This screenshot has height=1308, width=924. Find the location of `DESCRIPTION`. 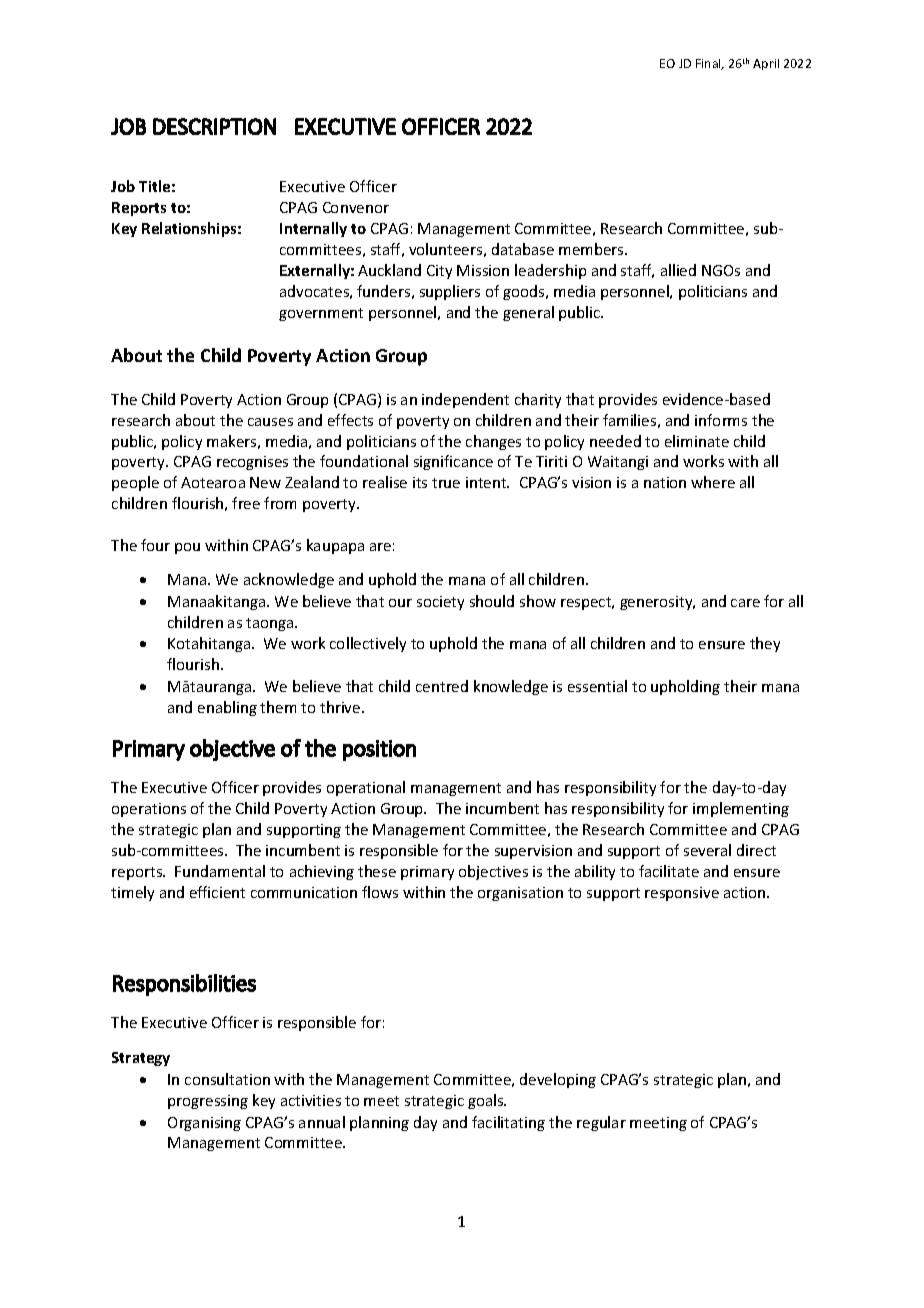

DESCRIPTION is located at coordinates (214, 126).
